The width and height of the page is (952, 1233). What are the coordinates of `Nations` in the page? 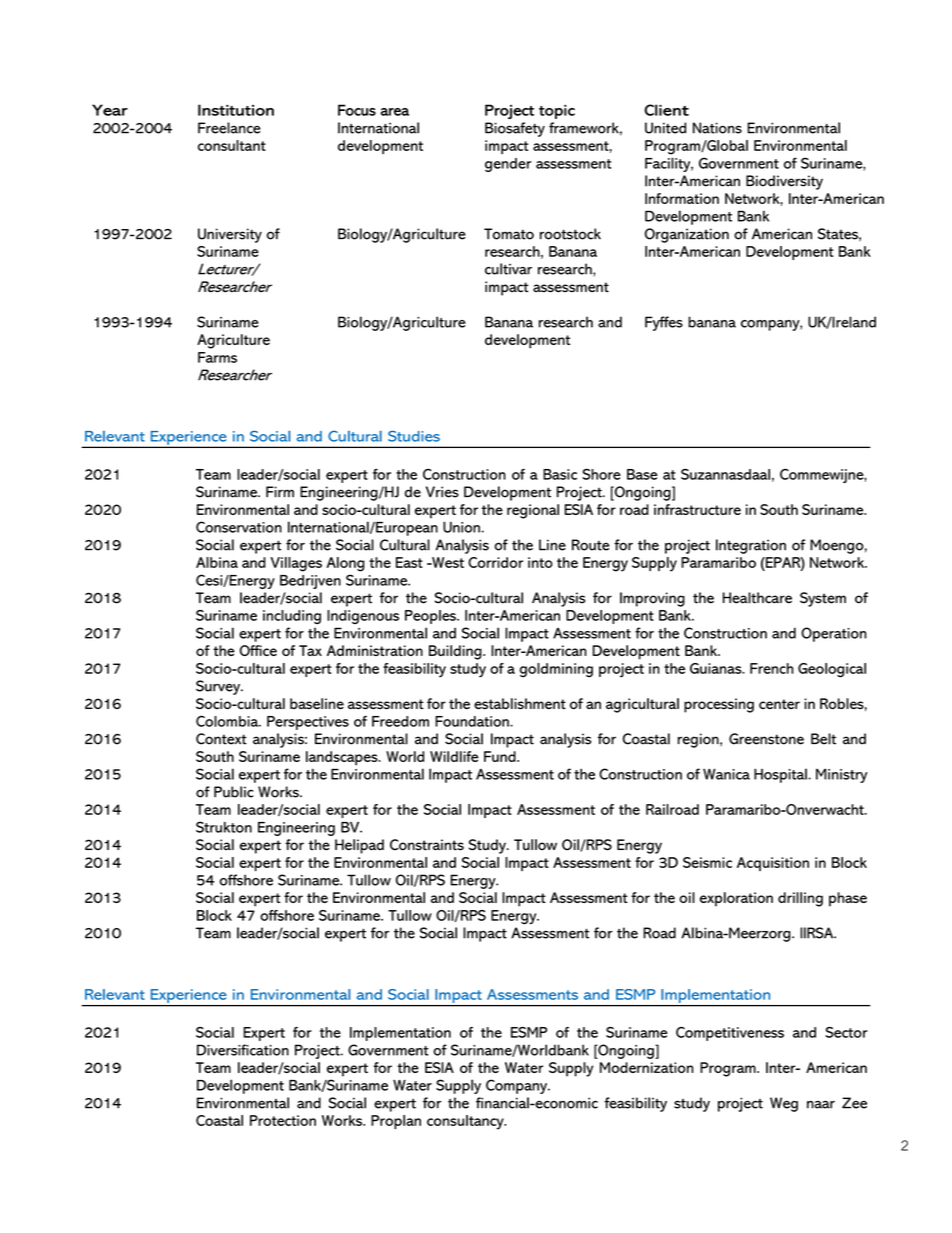 It's located at (717, 128).
